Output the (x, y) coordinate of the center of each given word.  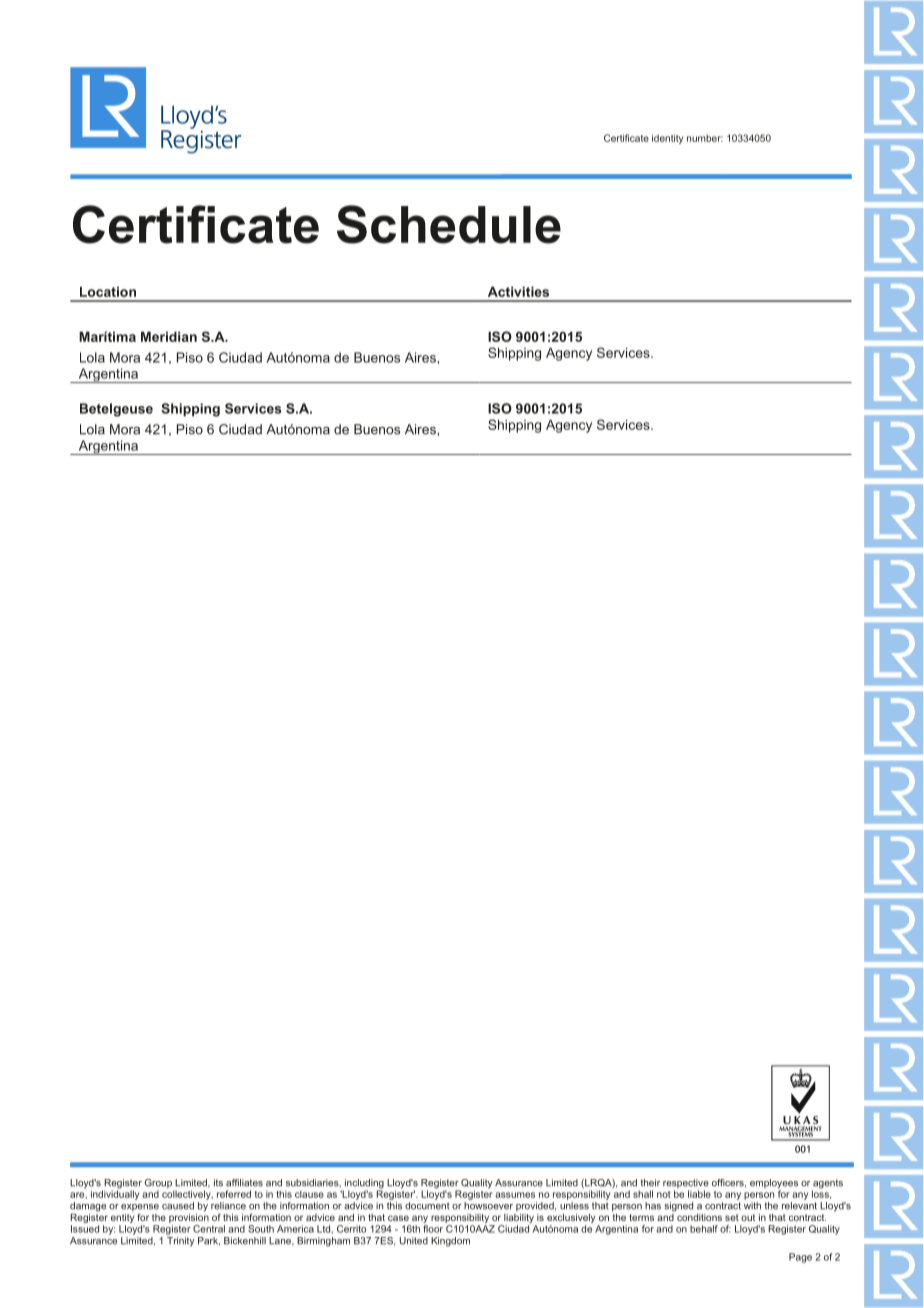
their (650, 1183)
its (218, 1183)
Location (108, 291)
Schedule (449, 224)
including (363, 1185)
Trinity (181, 1240)
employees (774, 1185)
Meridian (169, 336)
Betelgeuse (116, 410)
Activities (518, 291)
